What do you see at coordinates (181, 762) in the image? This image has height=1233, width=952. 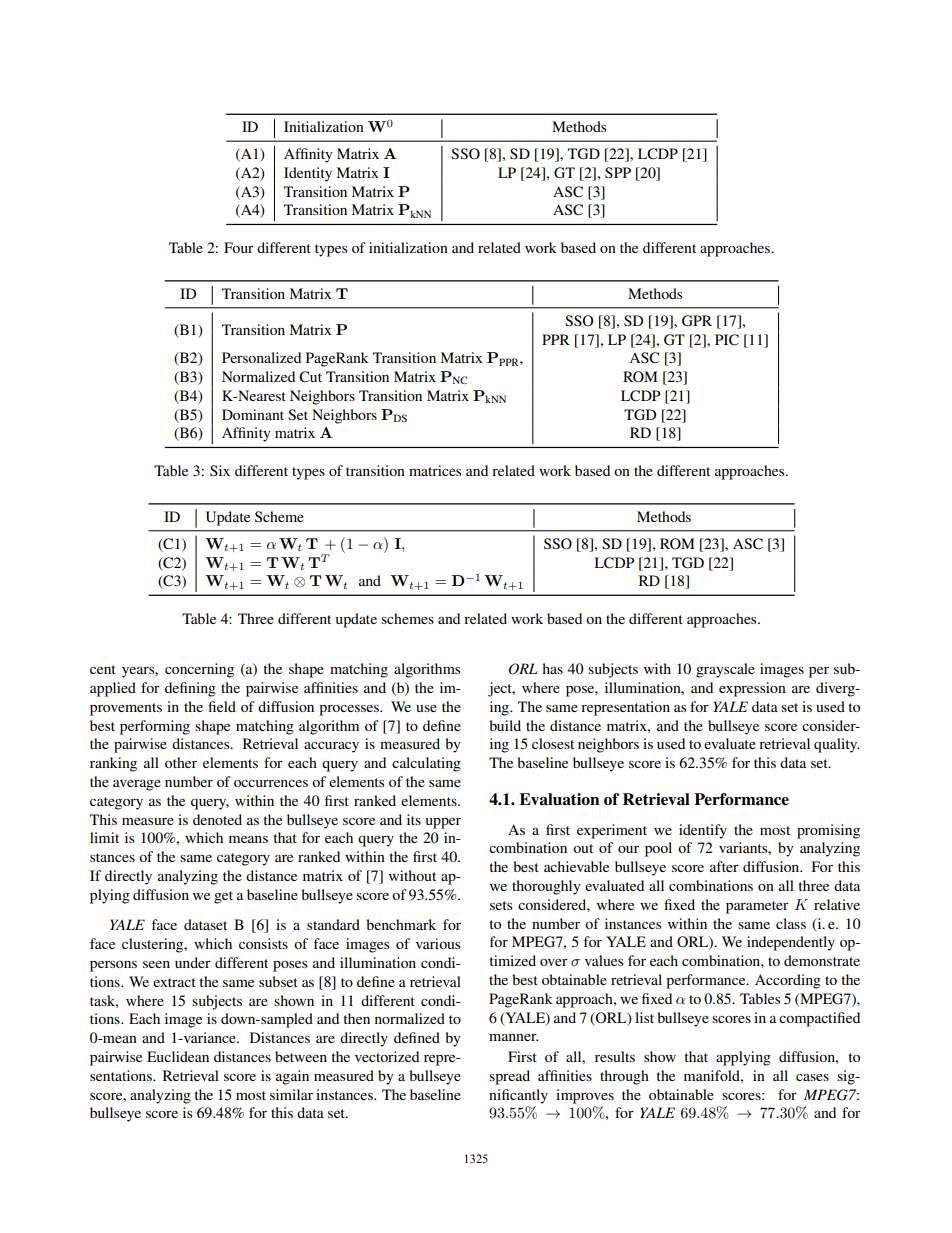 I see `other` at bounding box center [181, 762].
